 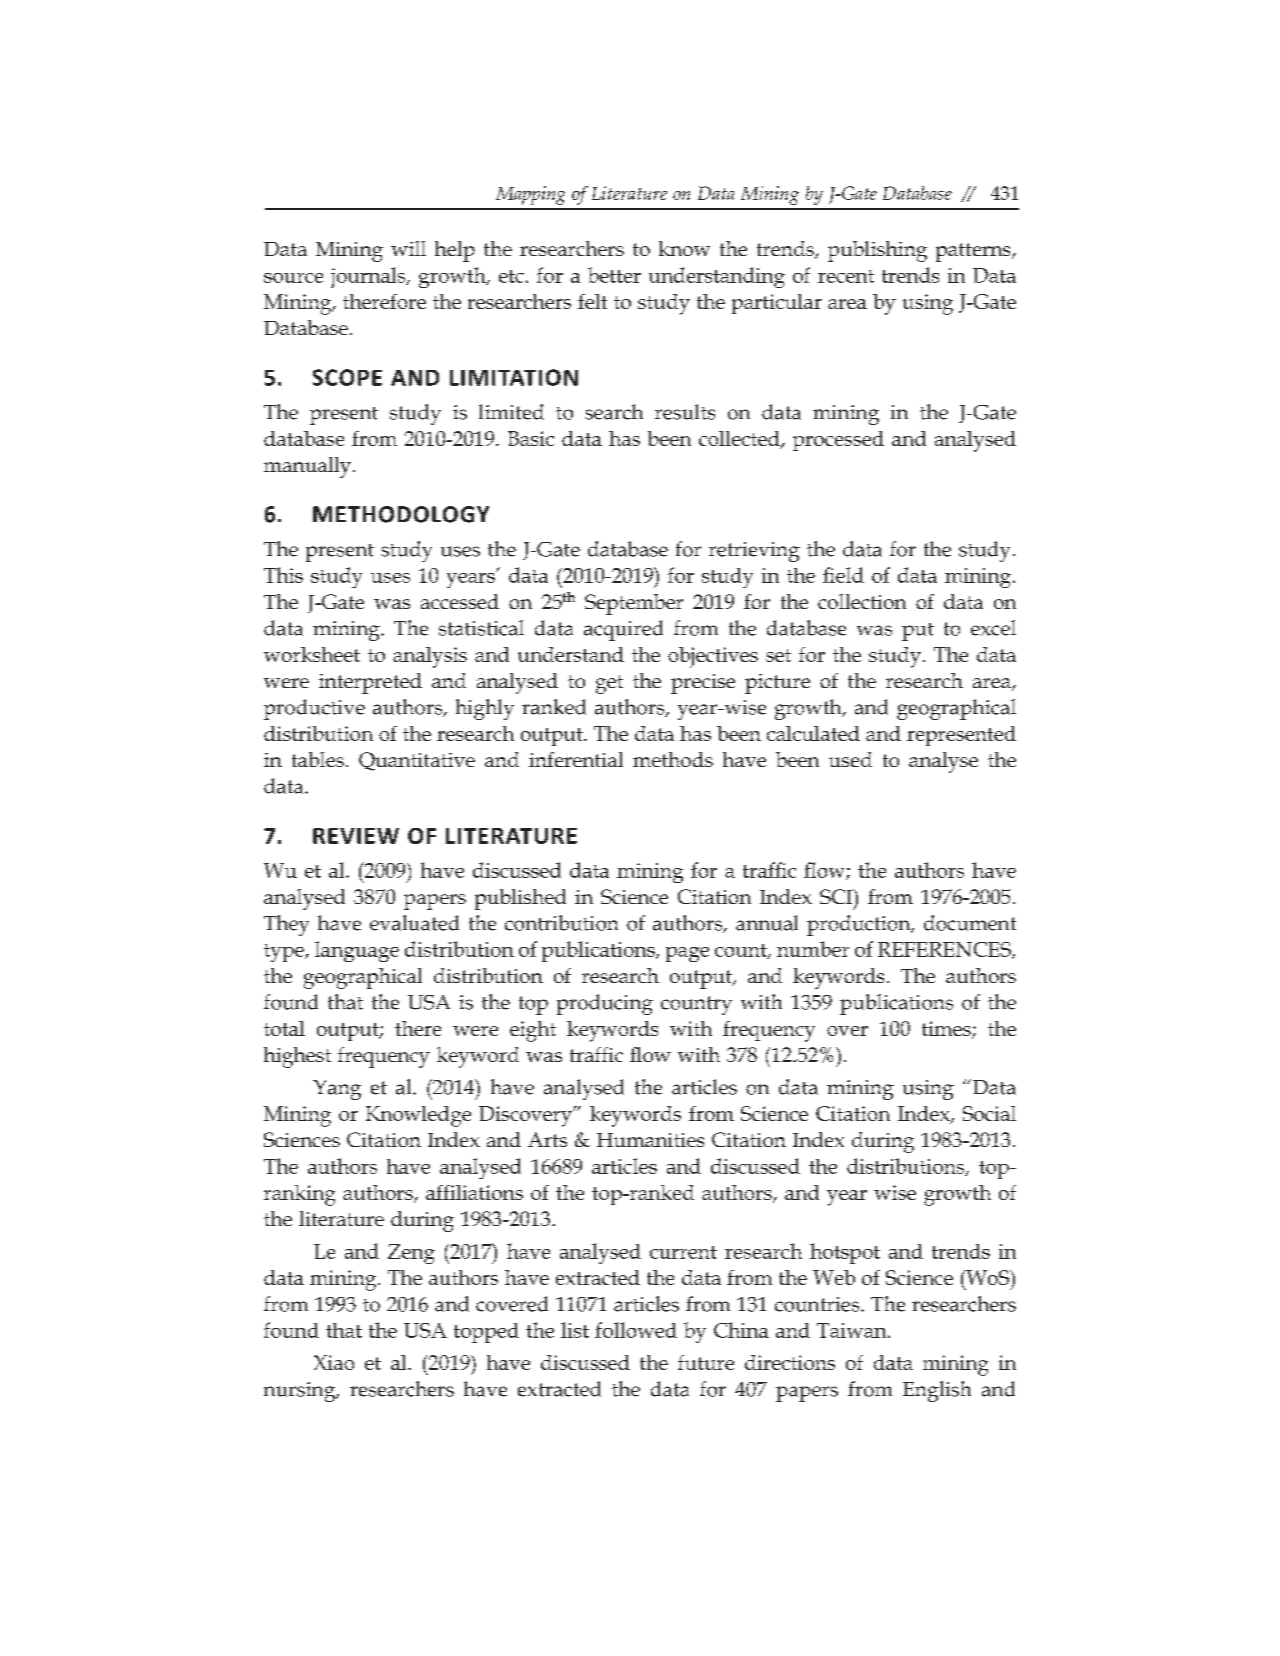 I want to click on used, so click(x=850, y=759).
